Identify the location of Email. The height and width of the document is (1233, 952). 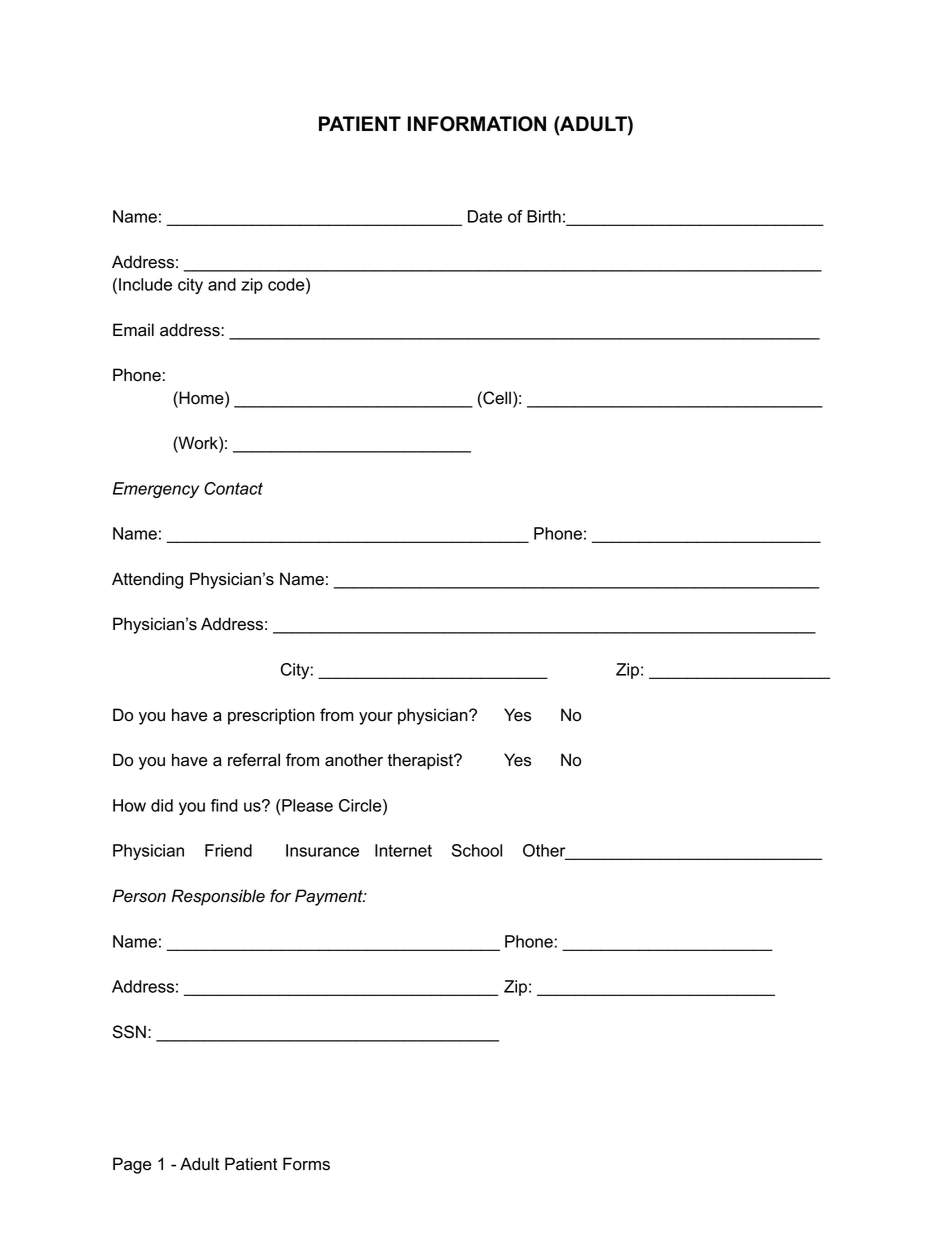
(133, 330).
